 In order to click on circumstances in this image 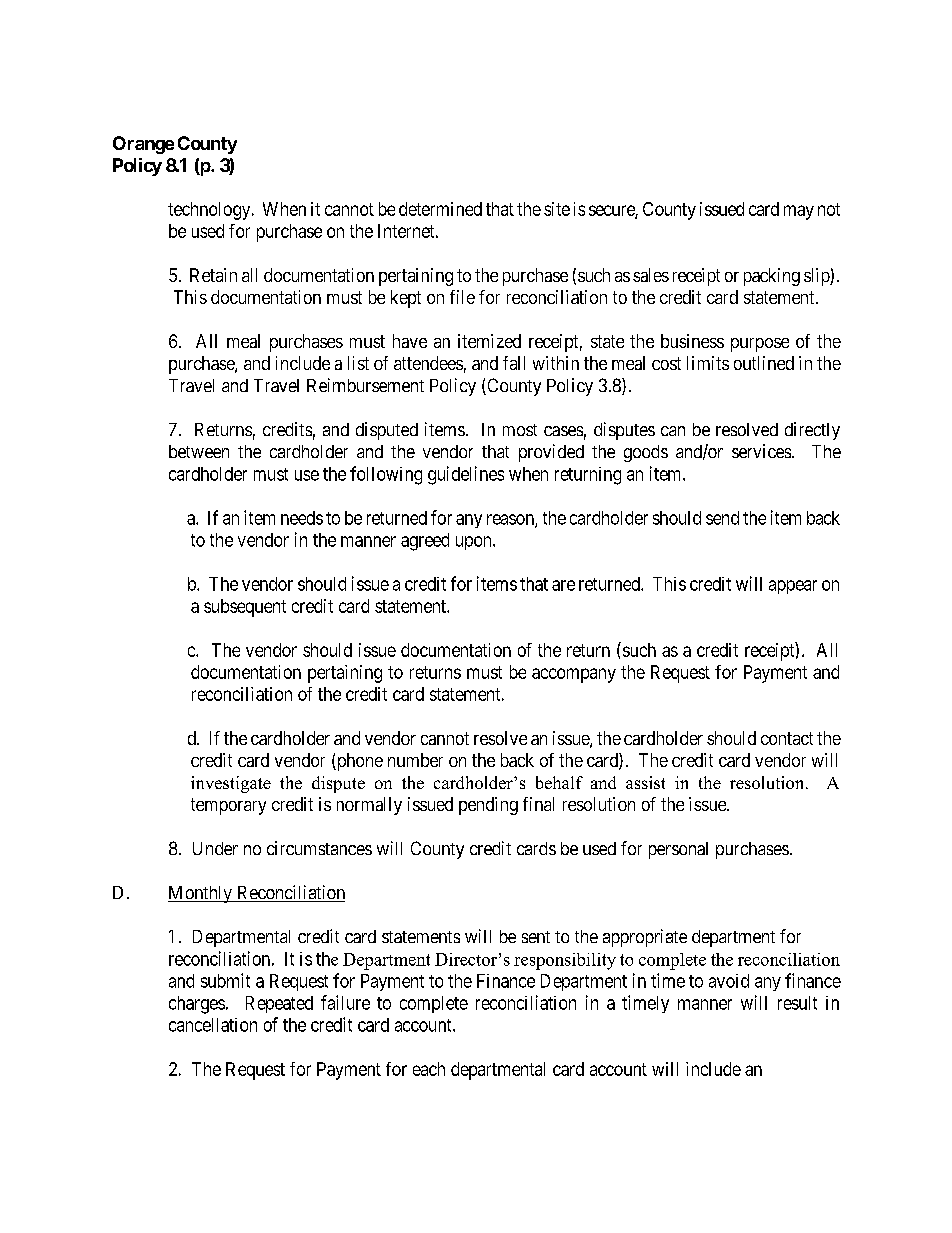, I will do `click(319, 848)`.
